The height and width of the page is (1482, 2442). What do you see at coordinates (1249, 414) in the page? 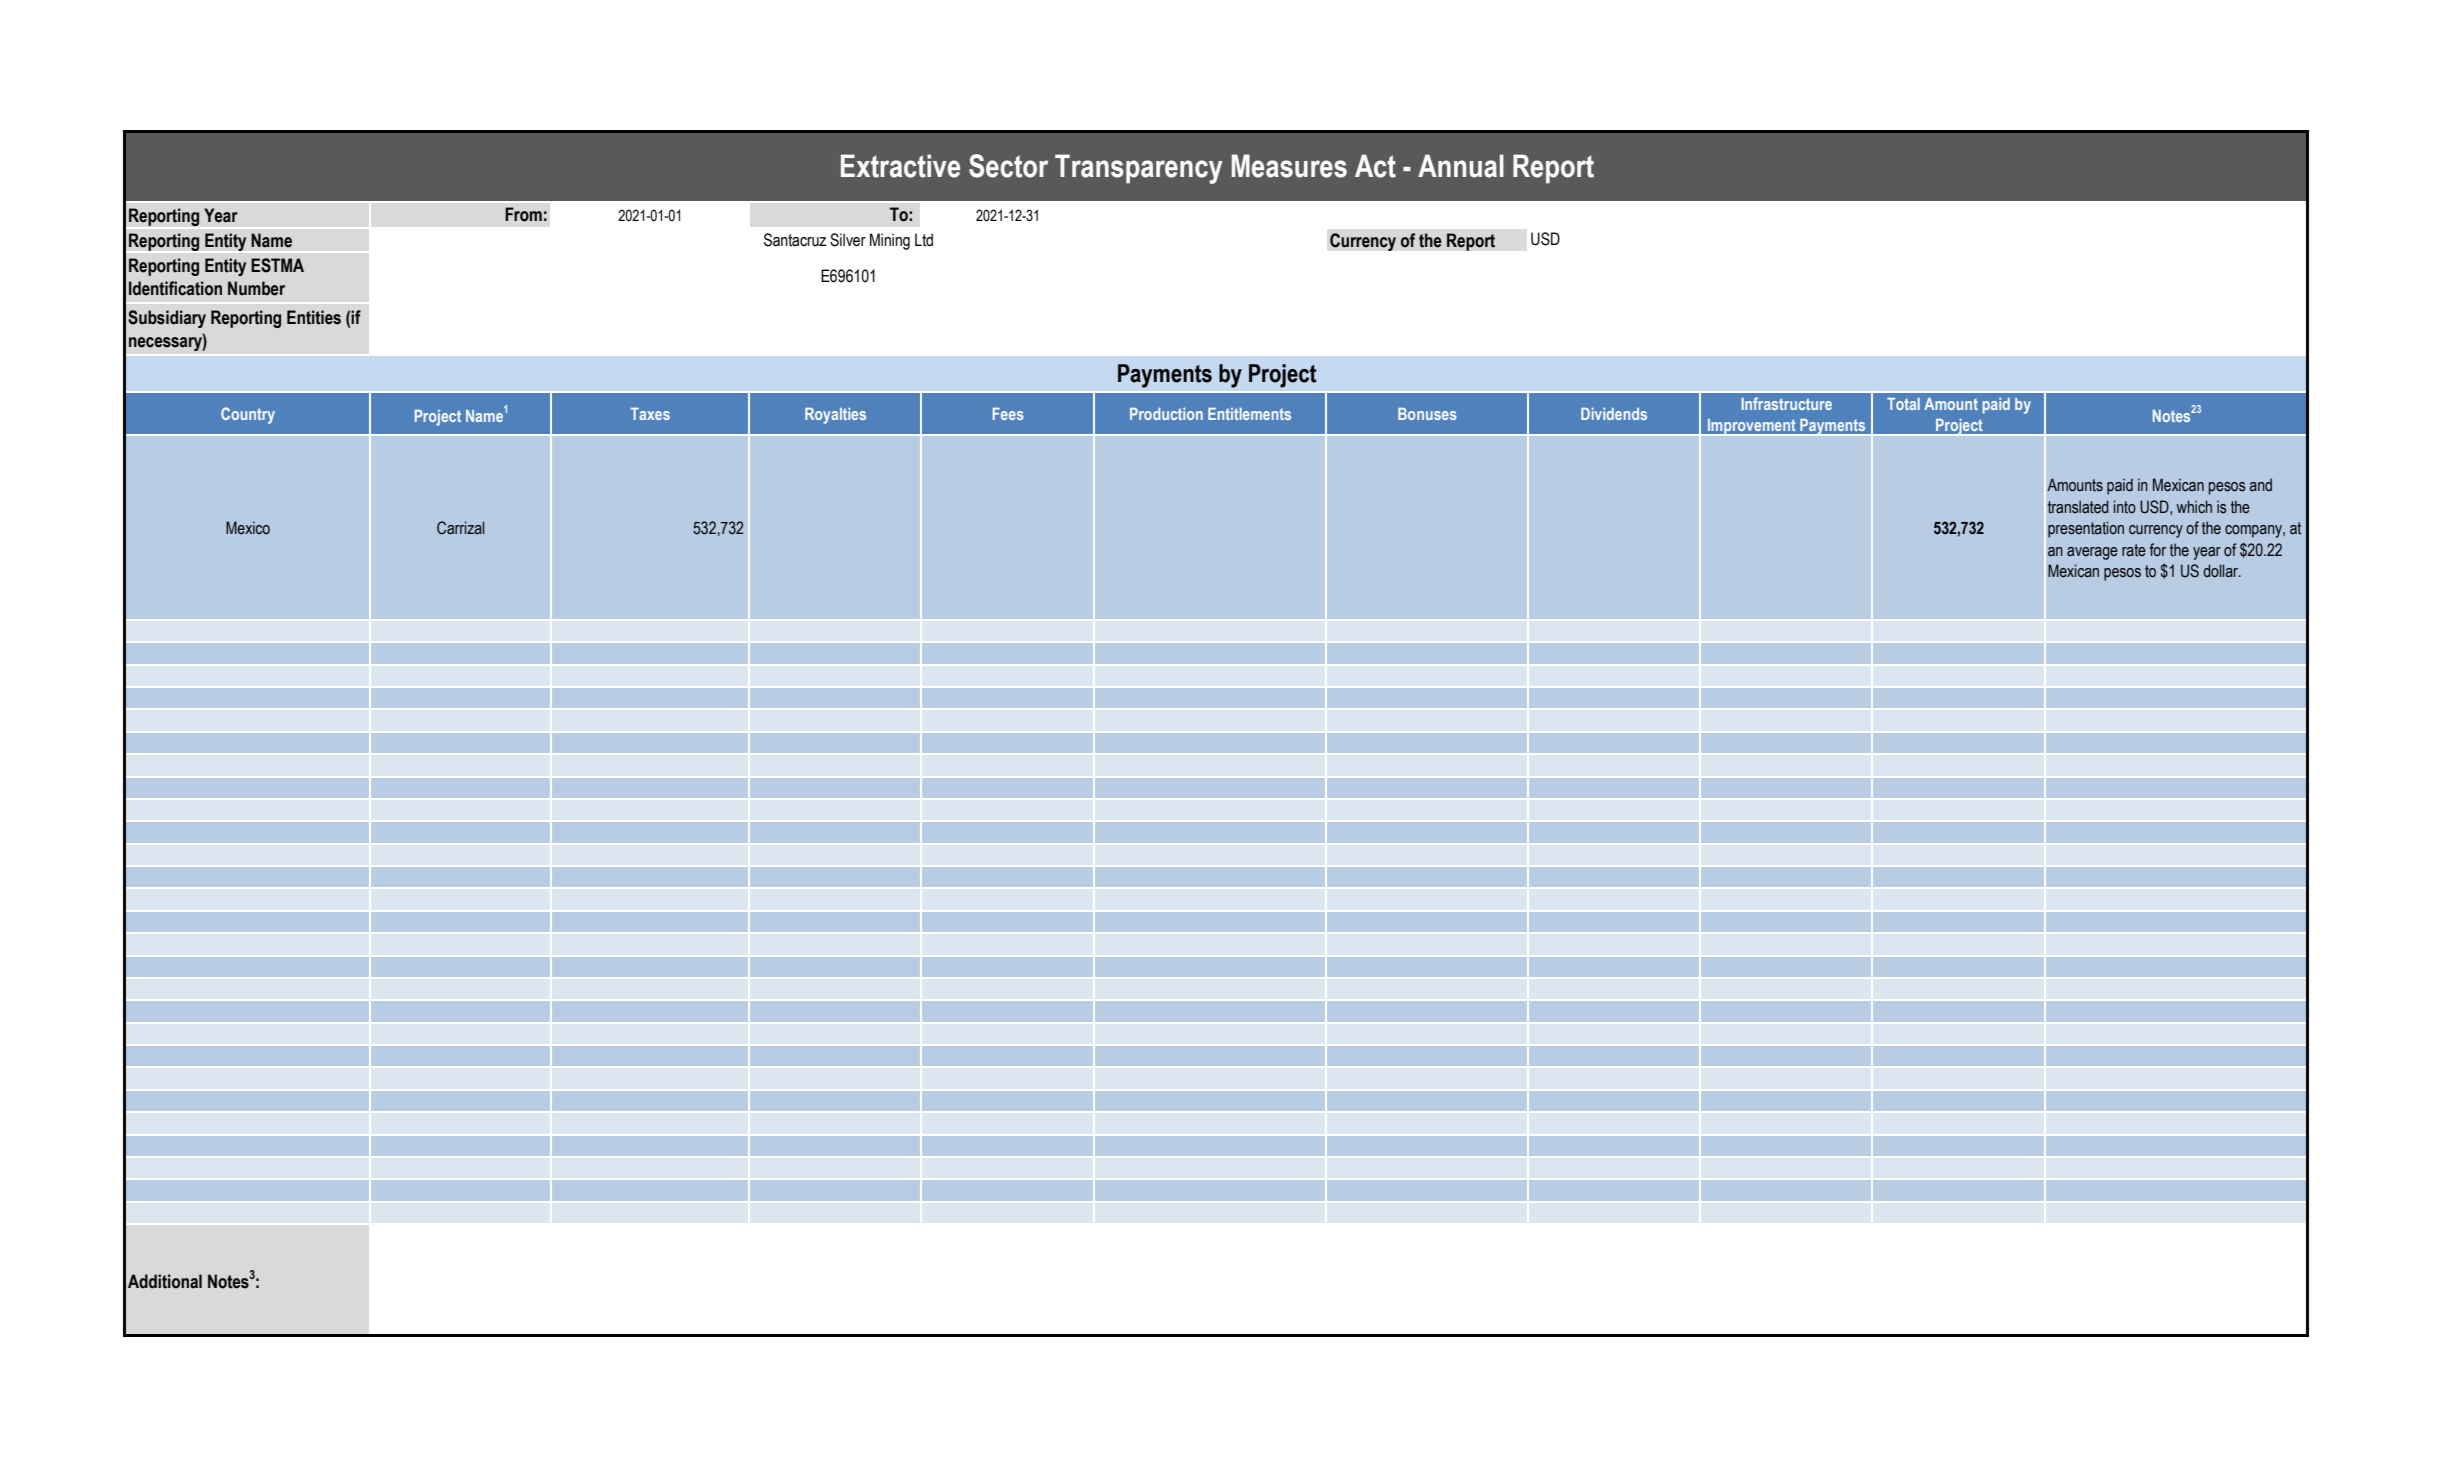
I see `Entitlements` at bounding box center [1249, 414].
